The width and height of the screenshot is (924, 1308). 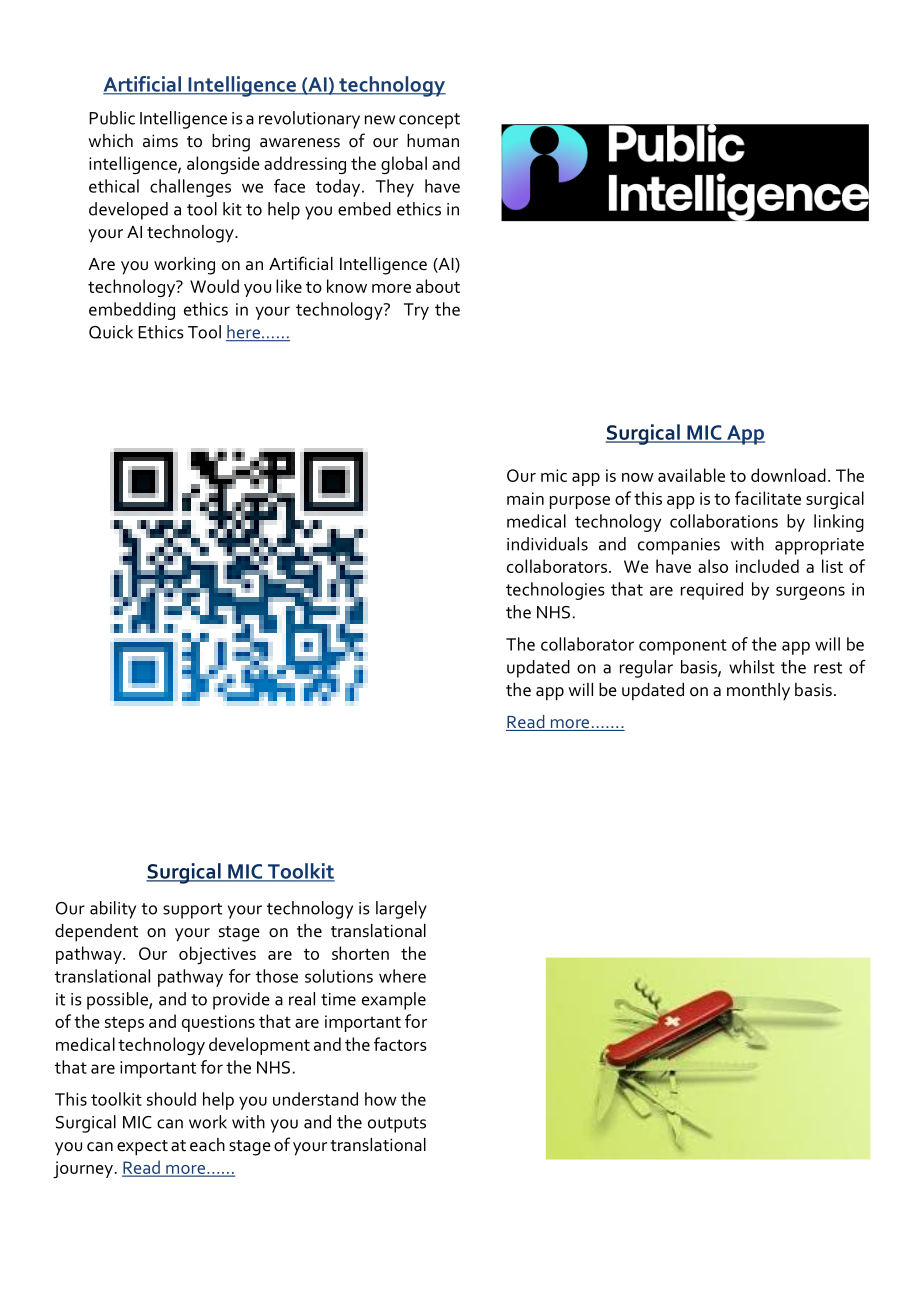 I want to click on support, so click(x=192, y=911).
